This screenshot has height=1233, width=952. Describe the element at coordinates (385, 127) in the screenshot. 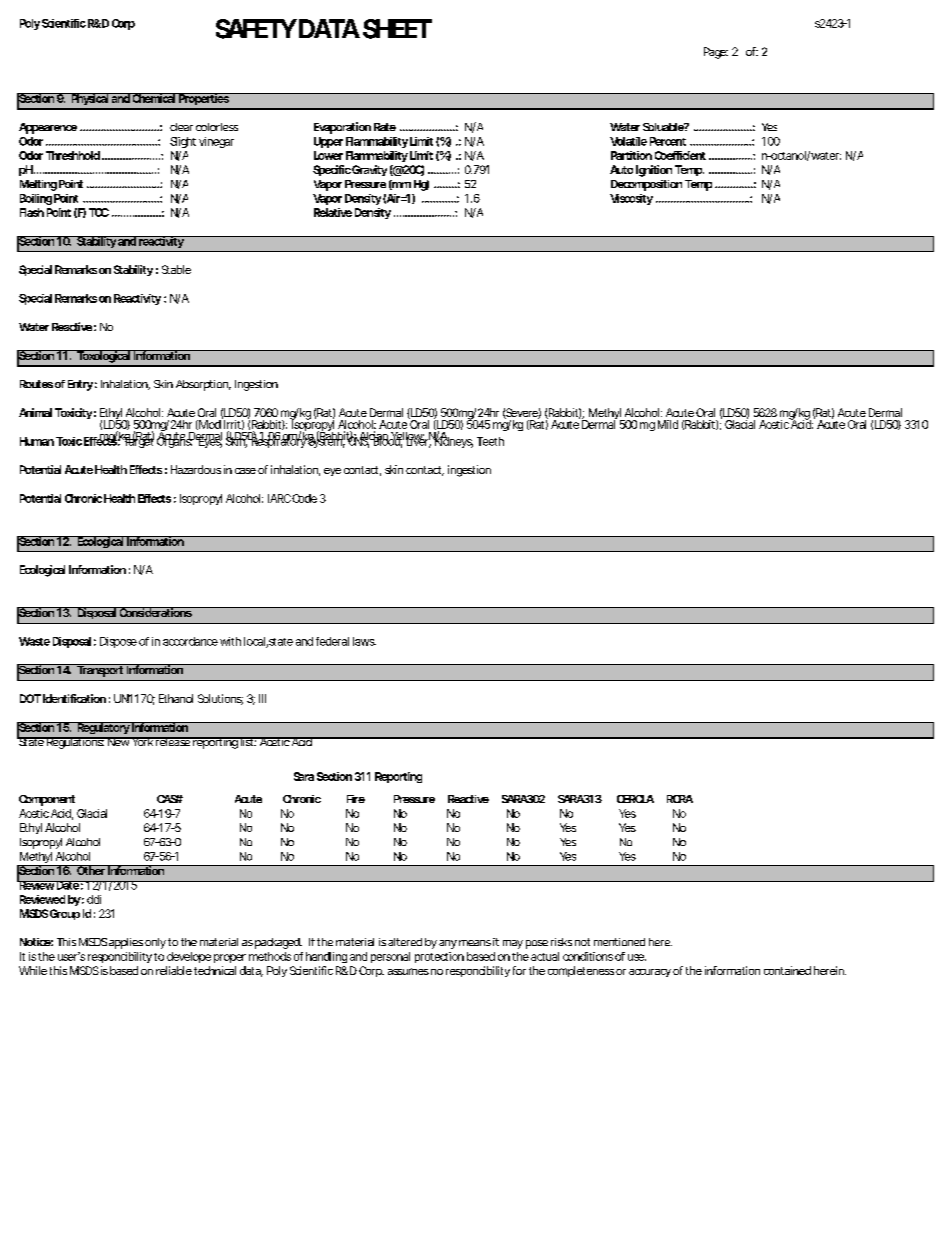

I see `Rate` at that location.
